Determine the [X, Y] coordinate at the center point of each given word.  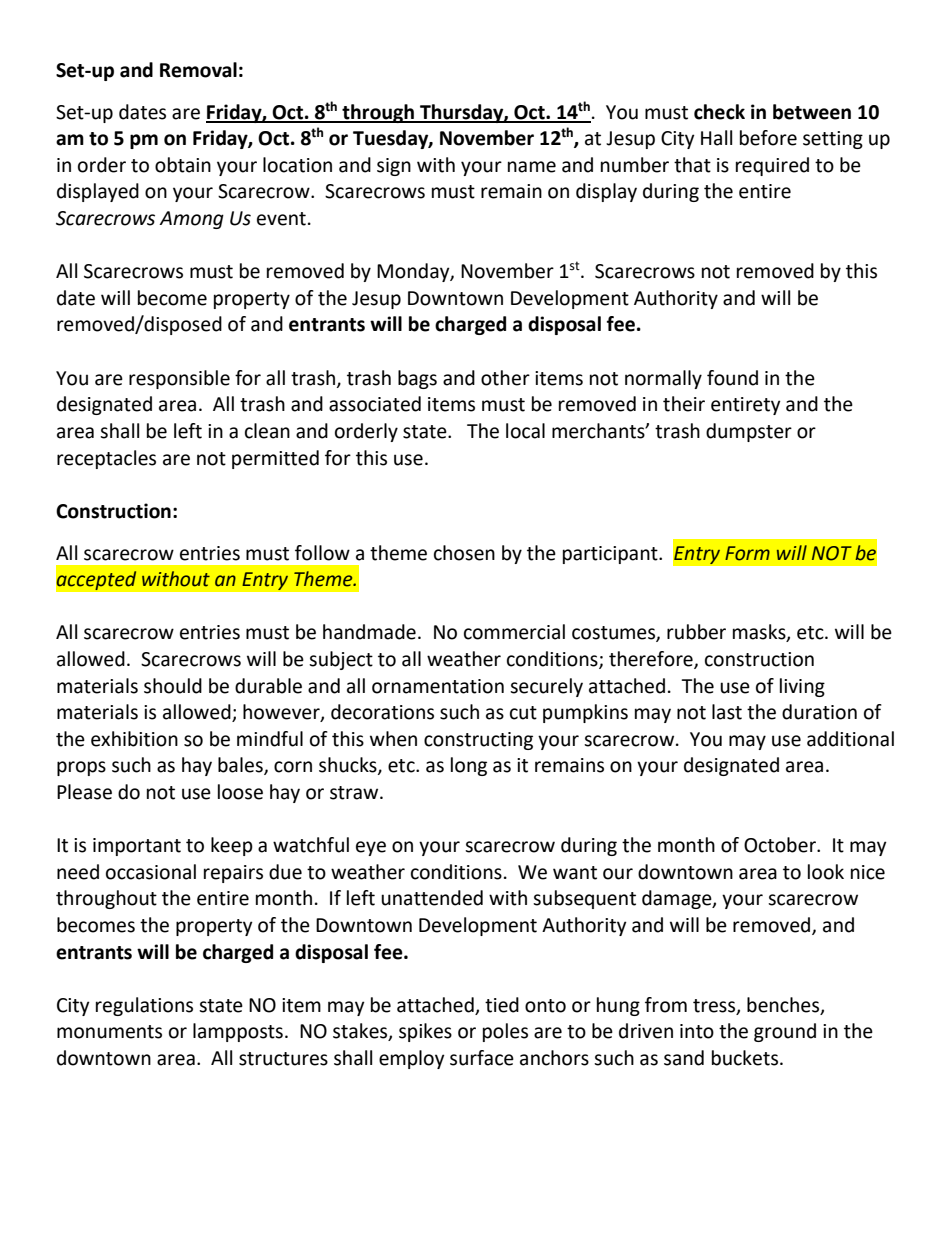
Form [747, 553]
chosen [464, 553]
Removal [198, 70]
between [812, 112]
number [635, 165]
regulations [144, 1006]
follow [322, 553]
